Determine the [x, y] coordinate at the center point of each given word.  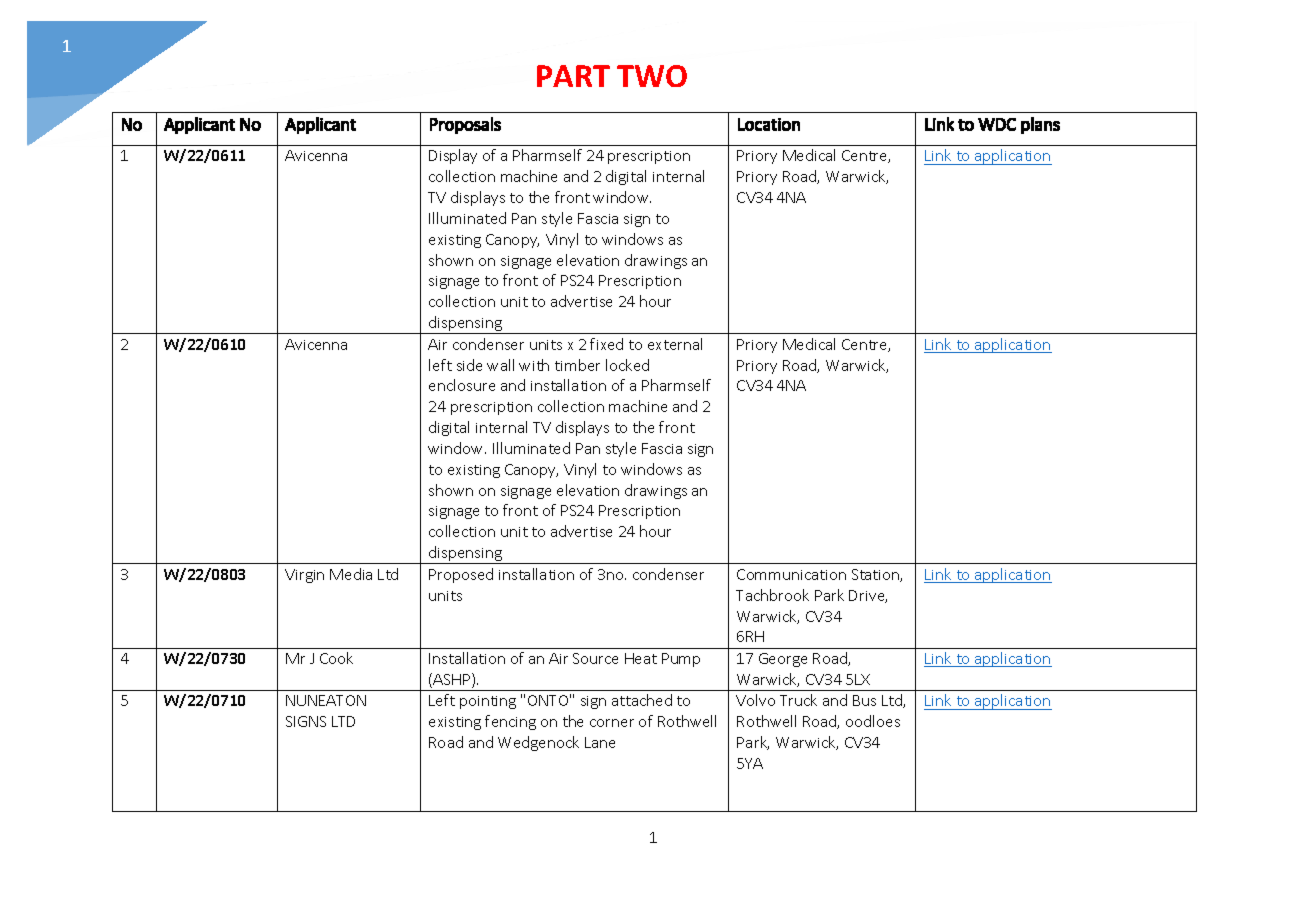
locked [627, 365]
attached [642, 700]
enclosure [462, 385]
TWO [652, 76]
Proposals [465, 125]
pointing [488, 702]
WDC [997, 124]
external [675, 344]
